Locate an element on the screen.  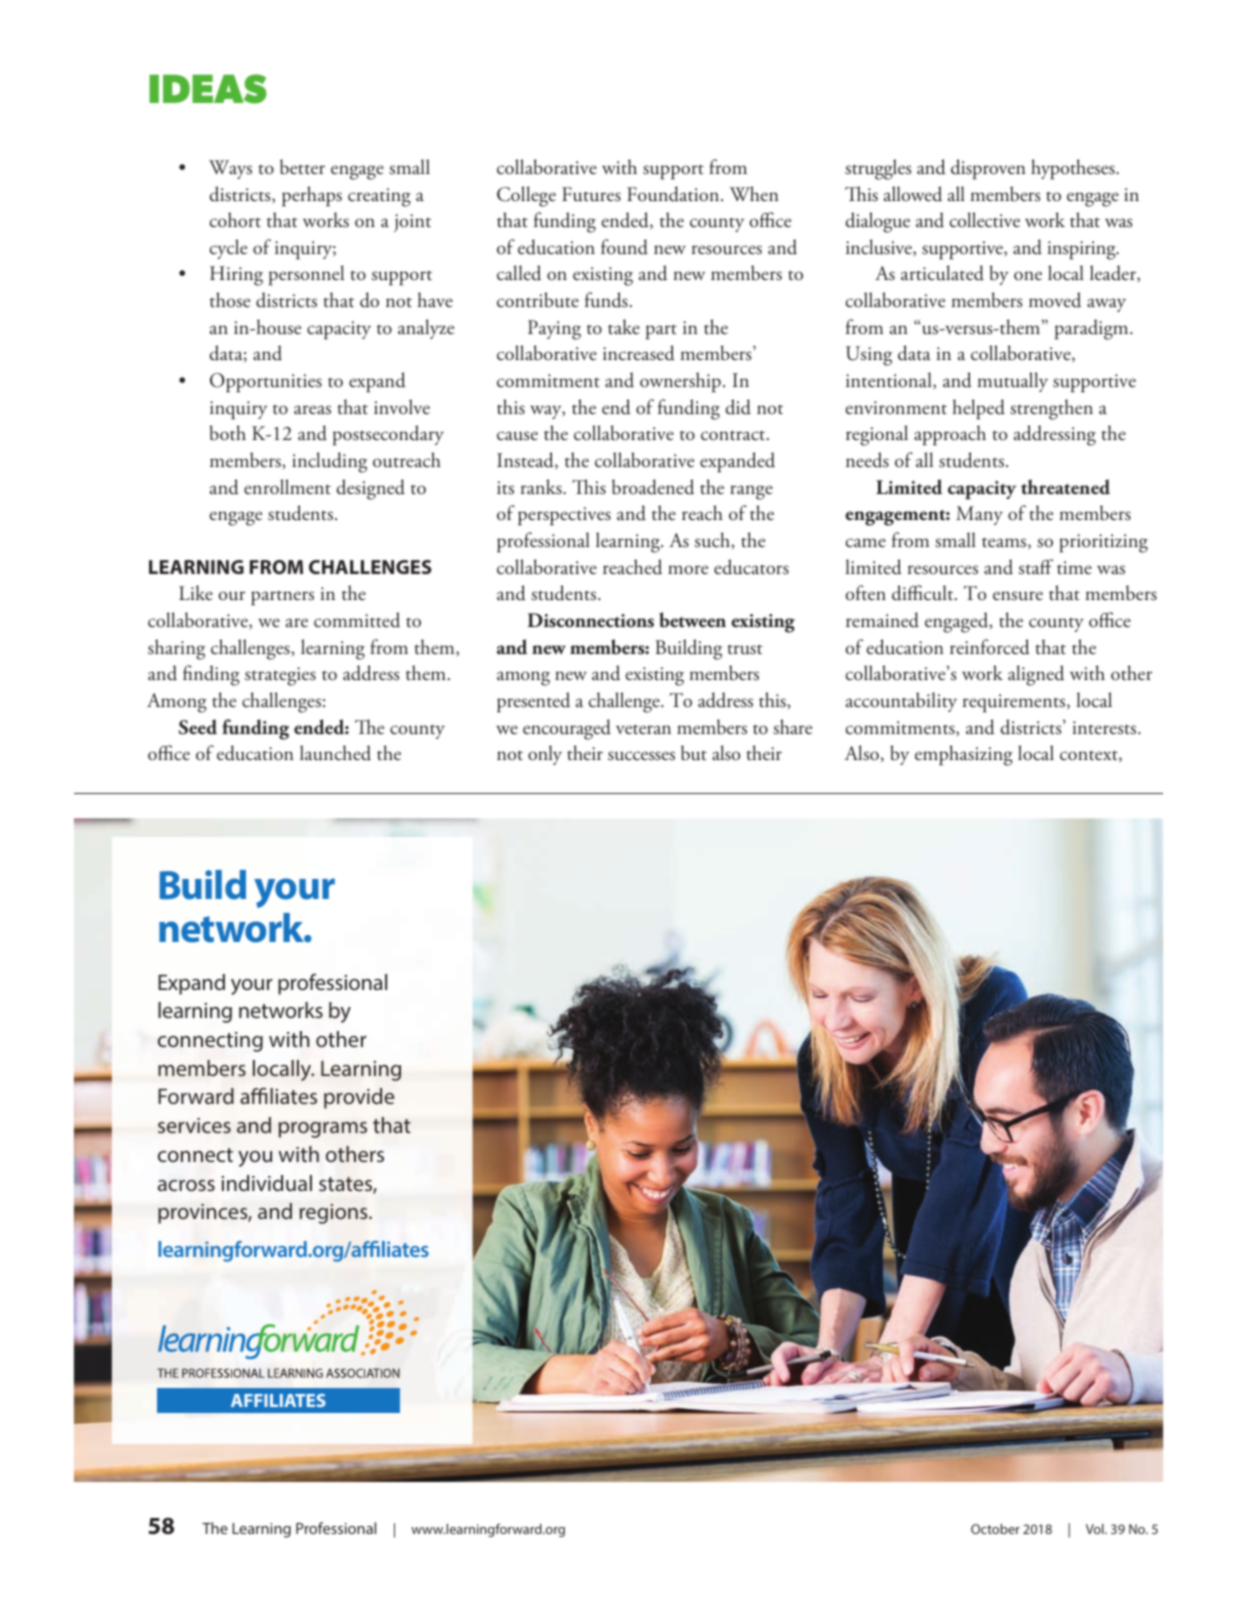
disproven is located at coordinates (988, 169).
